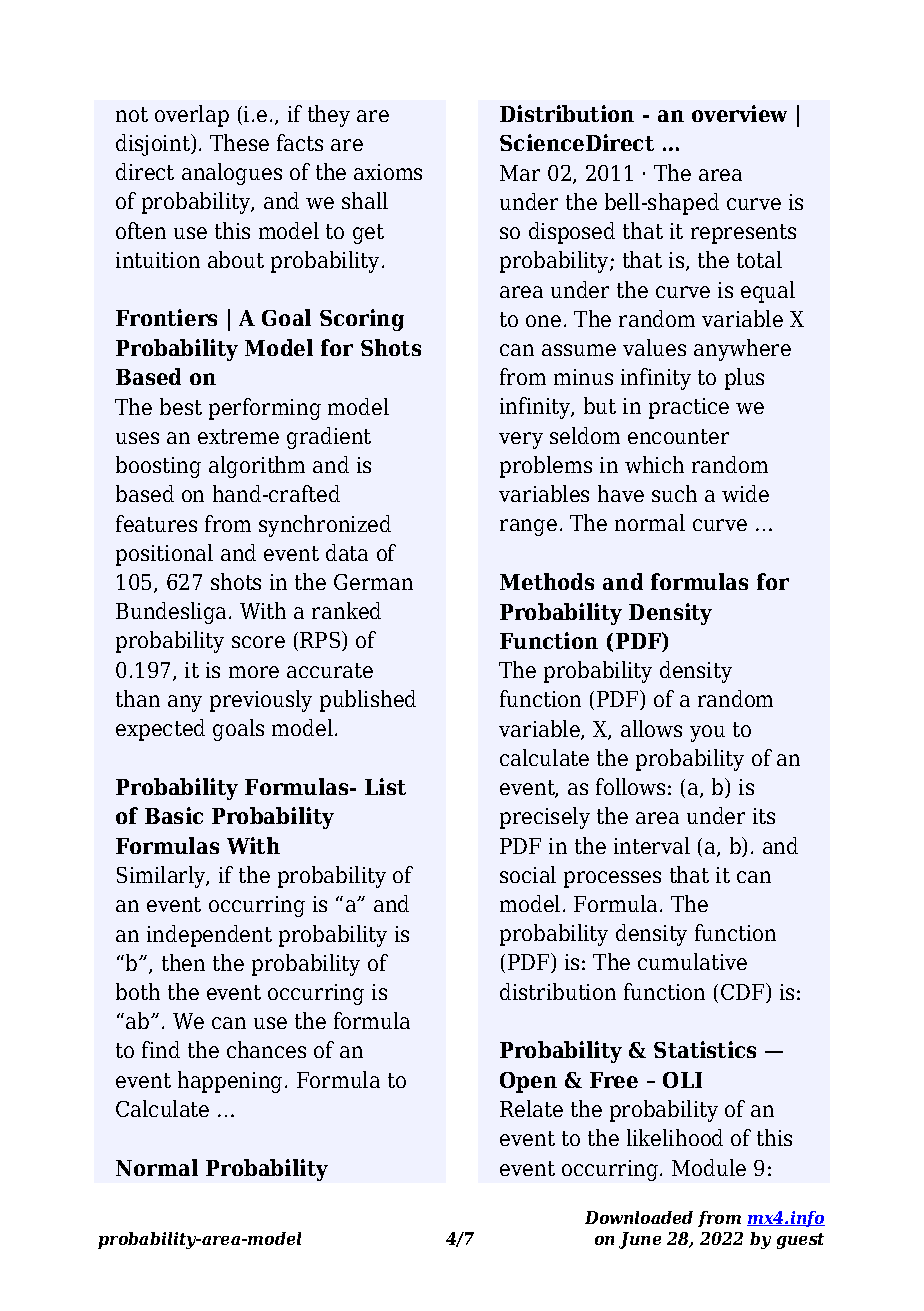 Image resolution: width=924 pixels, height=1311 pixels. Describe the element at coordinates (528, 527) in the screenshot. I see `range` at that location.
